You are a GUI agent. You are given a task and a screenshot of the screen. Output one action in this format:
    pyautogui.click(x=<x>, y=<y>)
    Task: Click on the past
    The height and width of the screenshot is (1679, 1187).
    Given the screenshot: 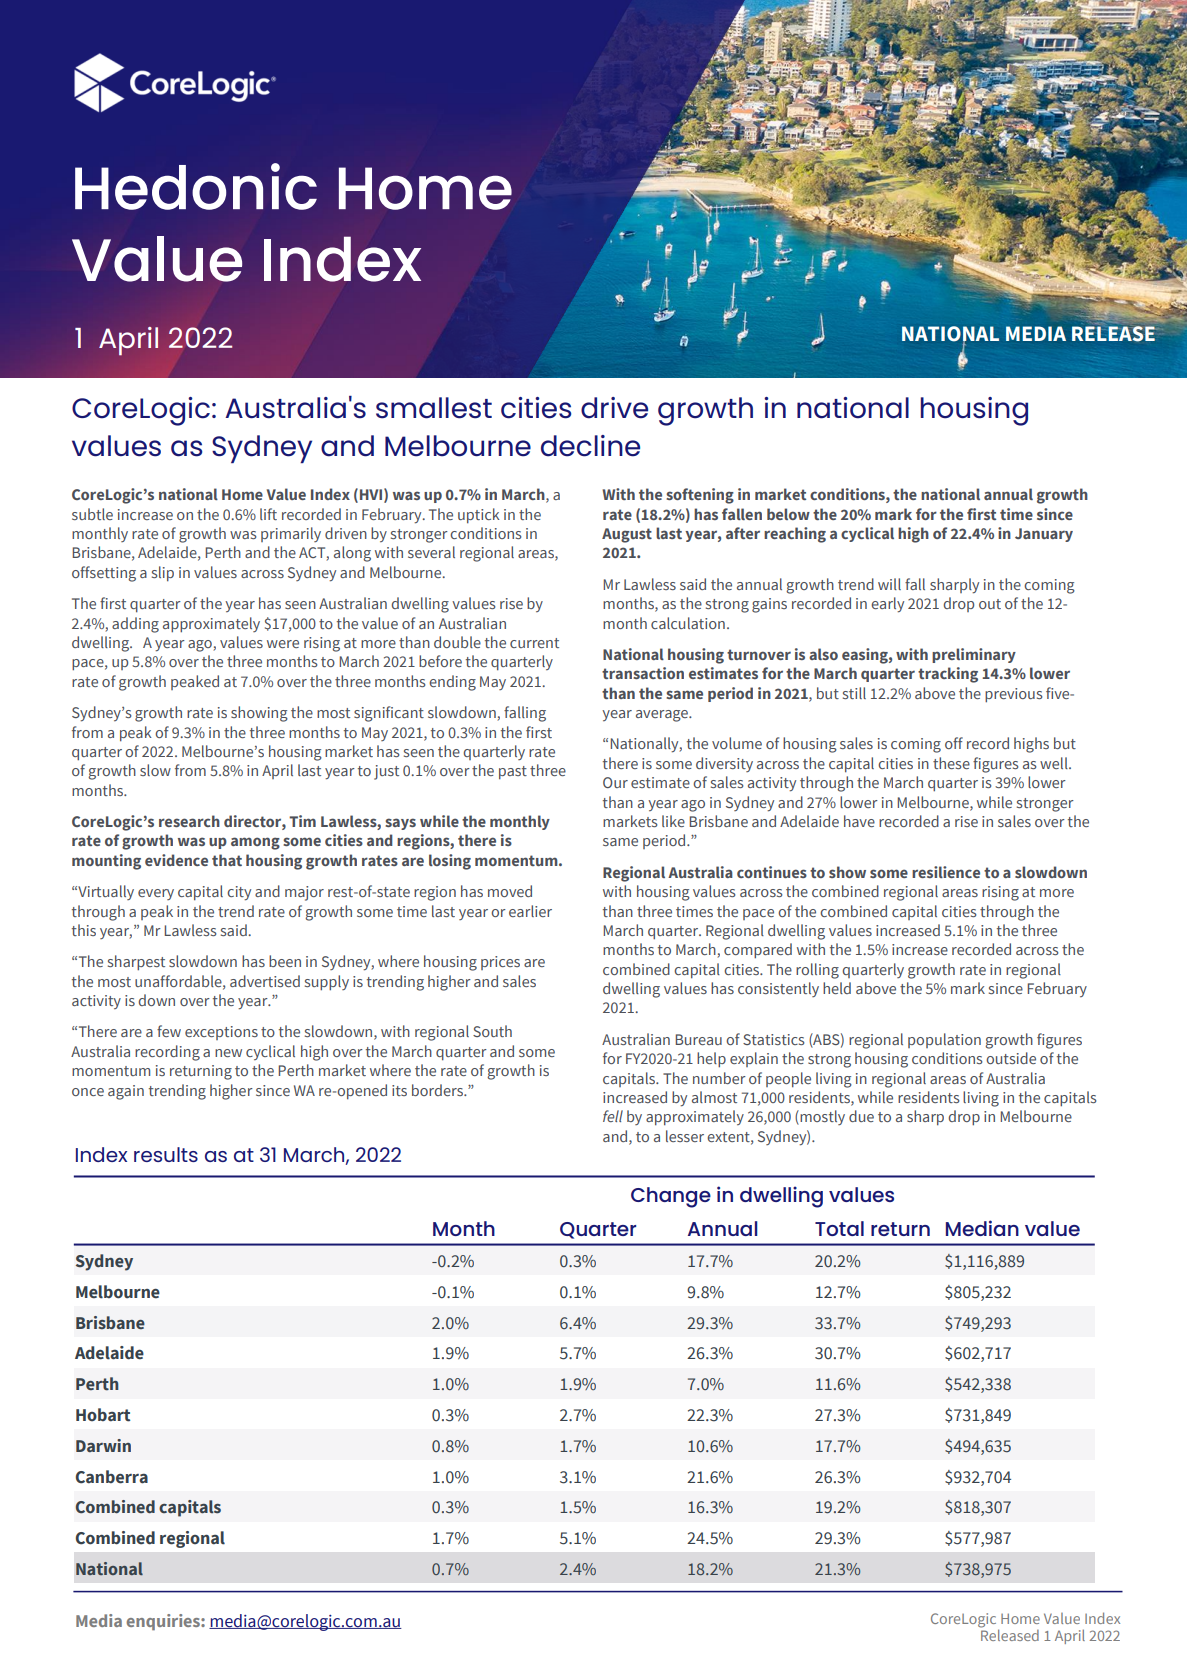 What is the action you would take?
    pyautogui.click(x=513, y=773)
